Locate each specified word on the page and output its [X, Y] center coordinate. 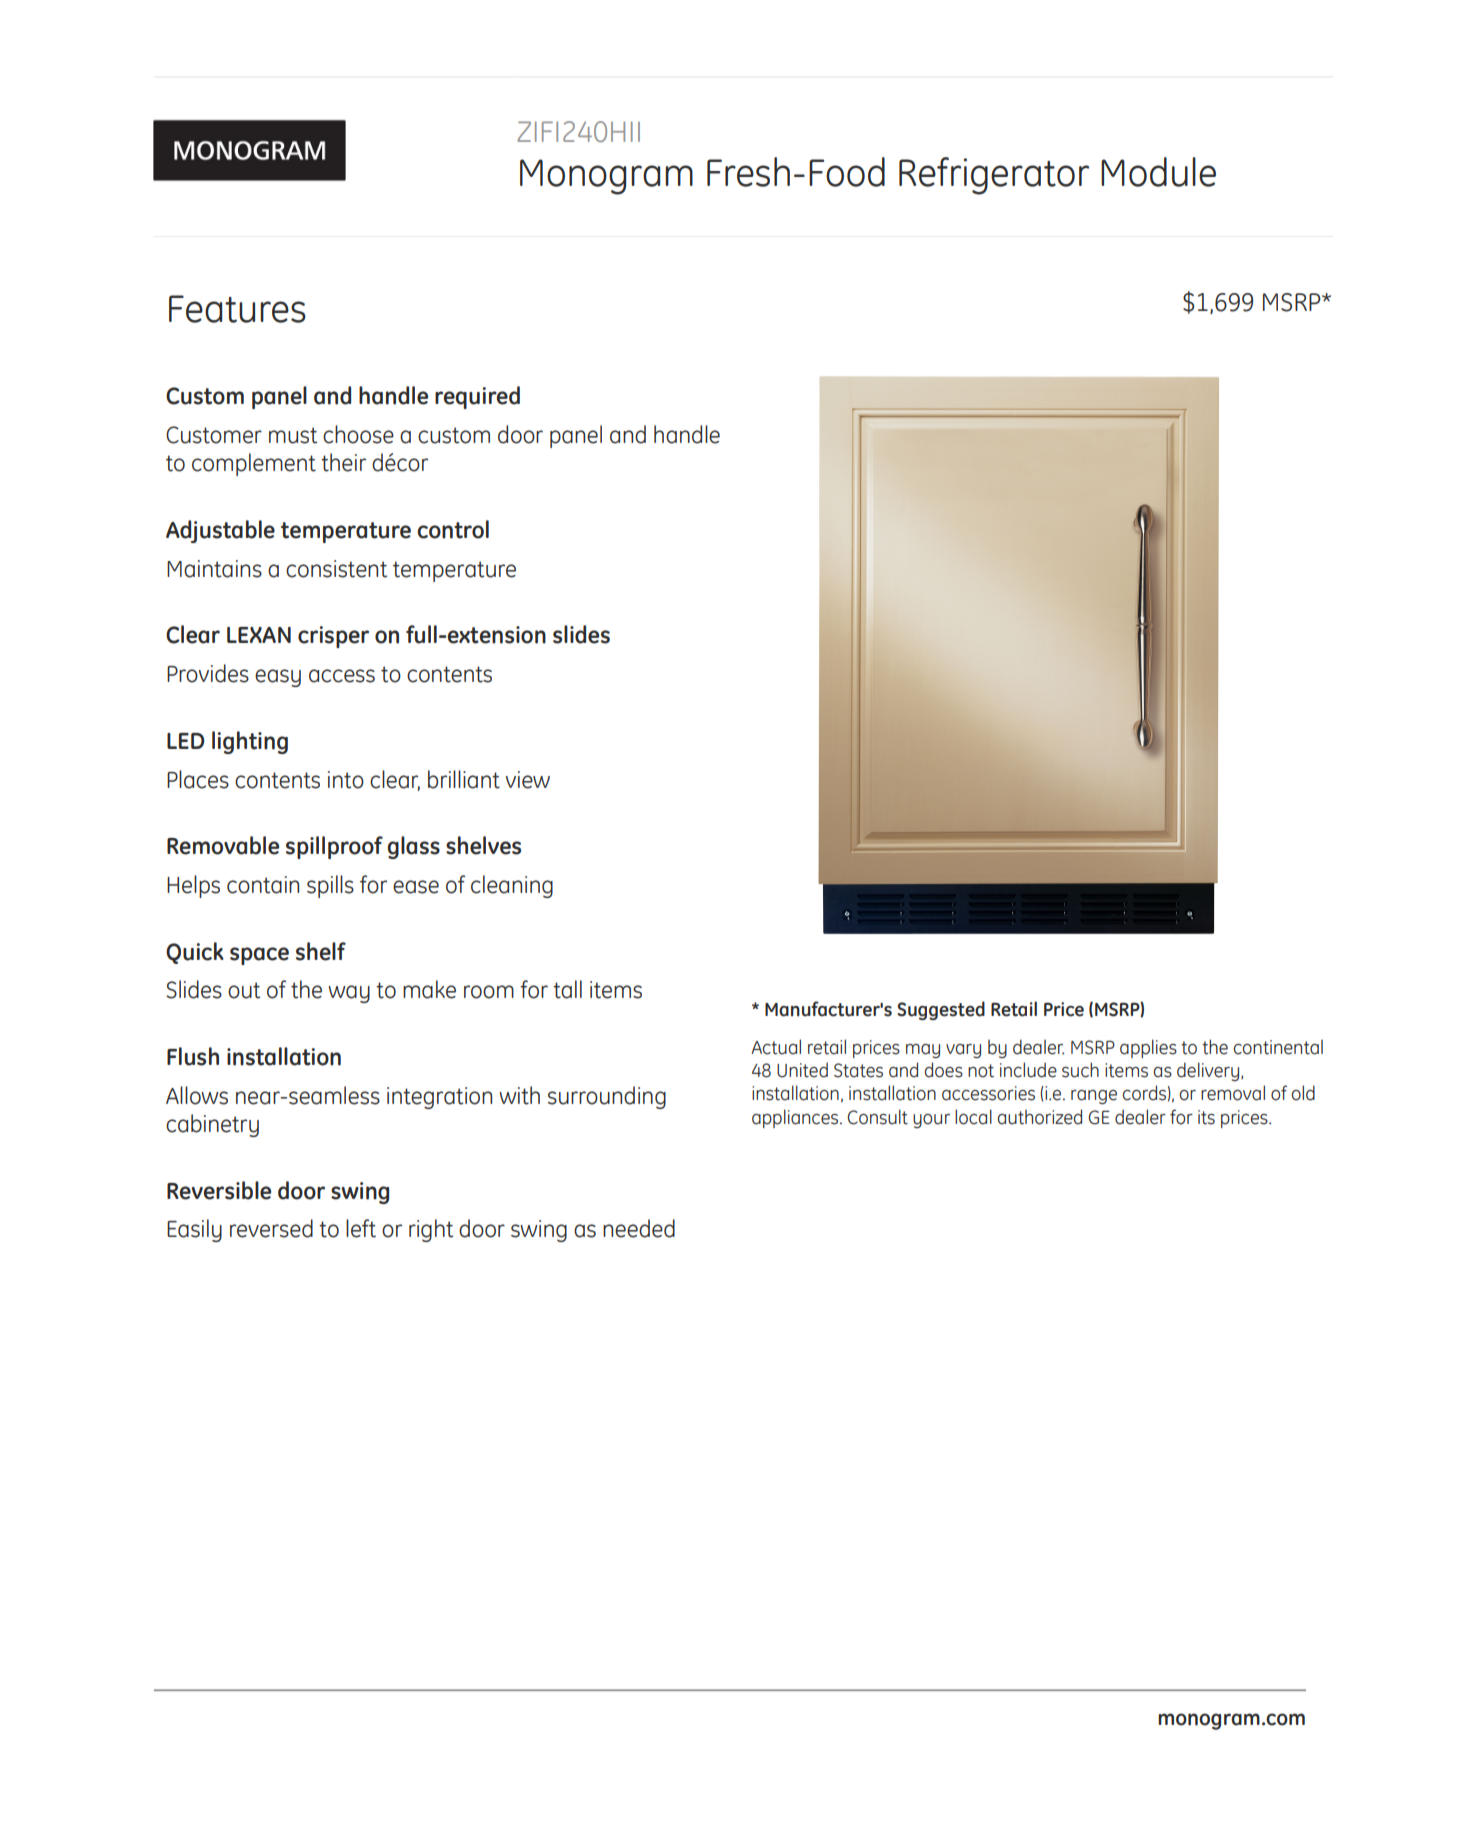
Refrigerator [994, 176]
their [343, 462]
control [453, 529]
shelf [321, 951]
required [477, 397]
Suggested [941, 1010]
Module [1158, 172]
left [361, 1228]
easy [278, 678]
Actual [776, 1047]
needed [639, 1228]
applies [1148, 1048]
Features [237, 309]
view [528, 780]
